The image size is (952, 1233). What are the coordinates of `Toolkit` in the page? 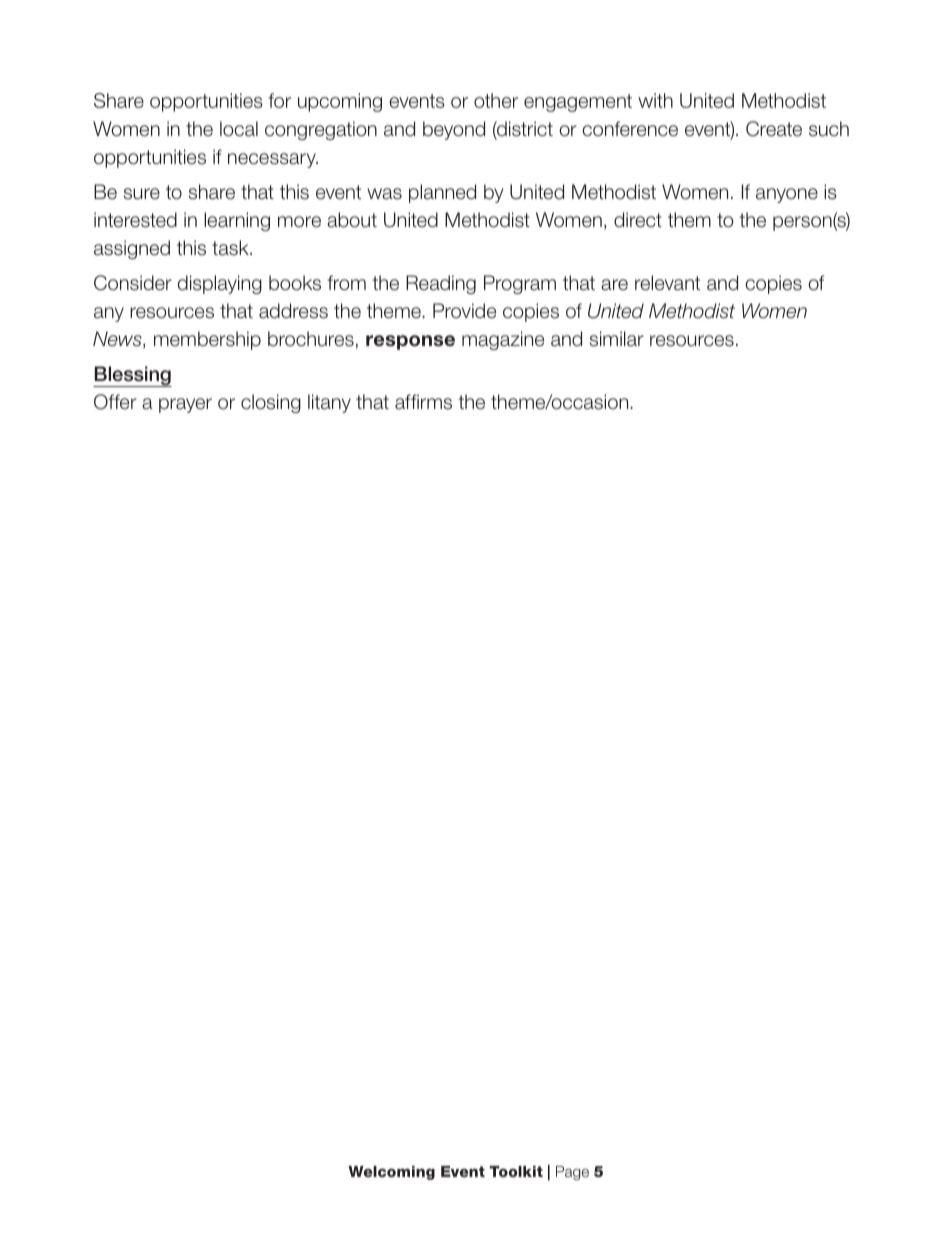 It's located at (516, 1171).
